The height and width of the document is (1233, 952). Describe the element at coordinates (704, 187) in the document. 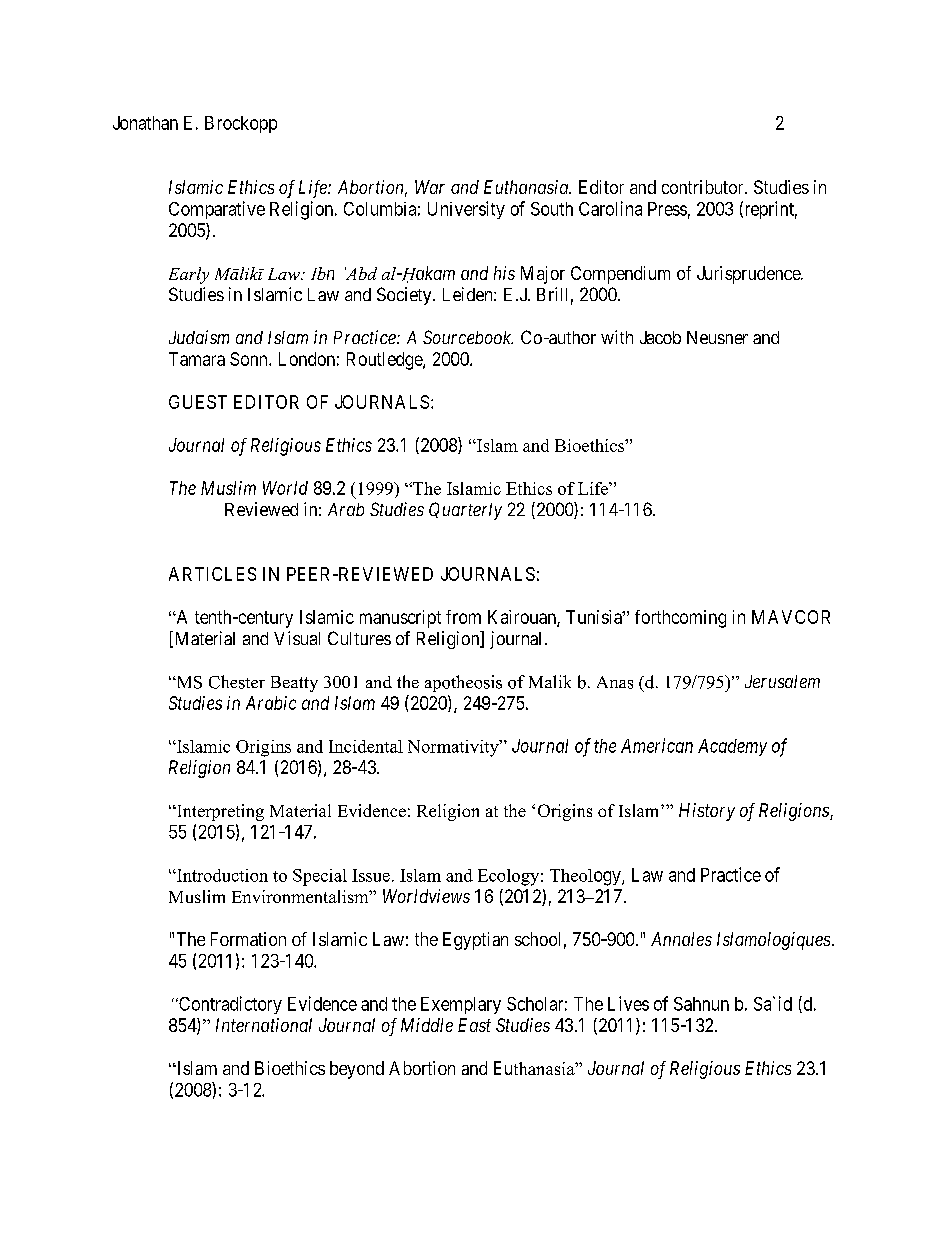

I see `contributor` at that location.
